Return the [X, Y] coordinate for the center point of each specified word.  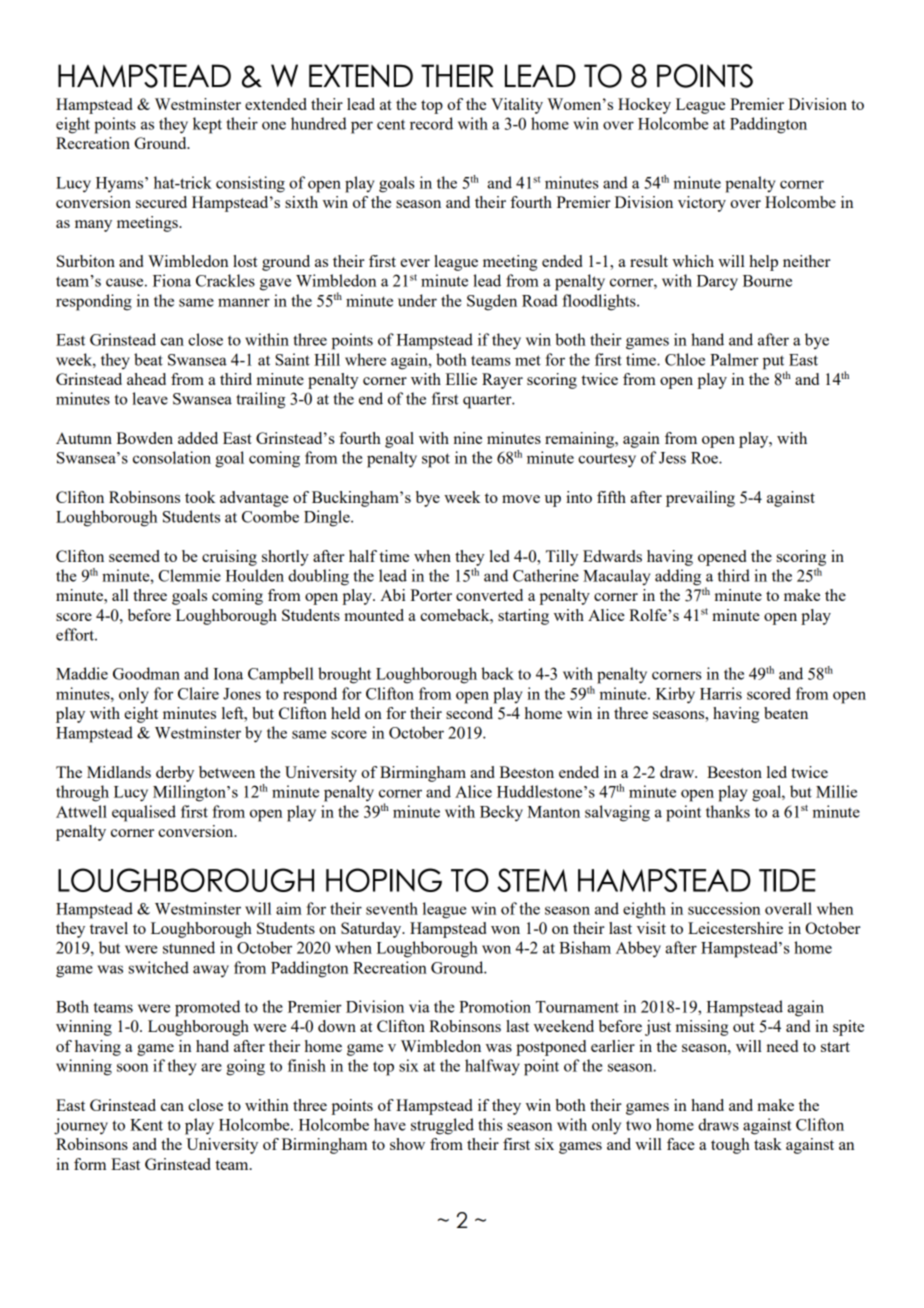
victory [702, 204]
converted [489, 595]
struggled [442, 1126]
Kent [146, 1125]
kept [207, 125]
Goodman [146, 673]
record [431, 123]
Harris [721, 693]
